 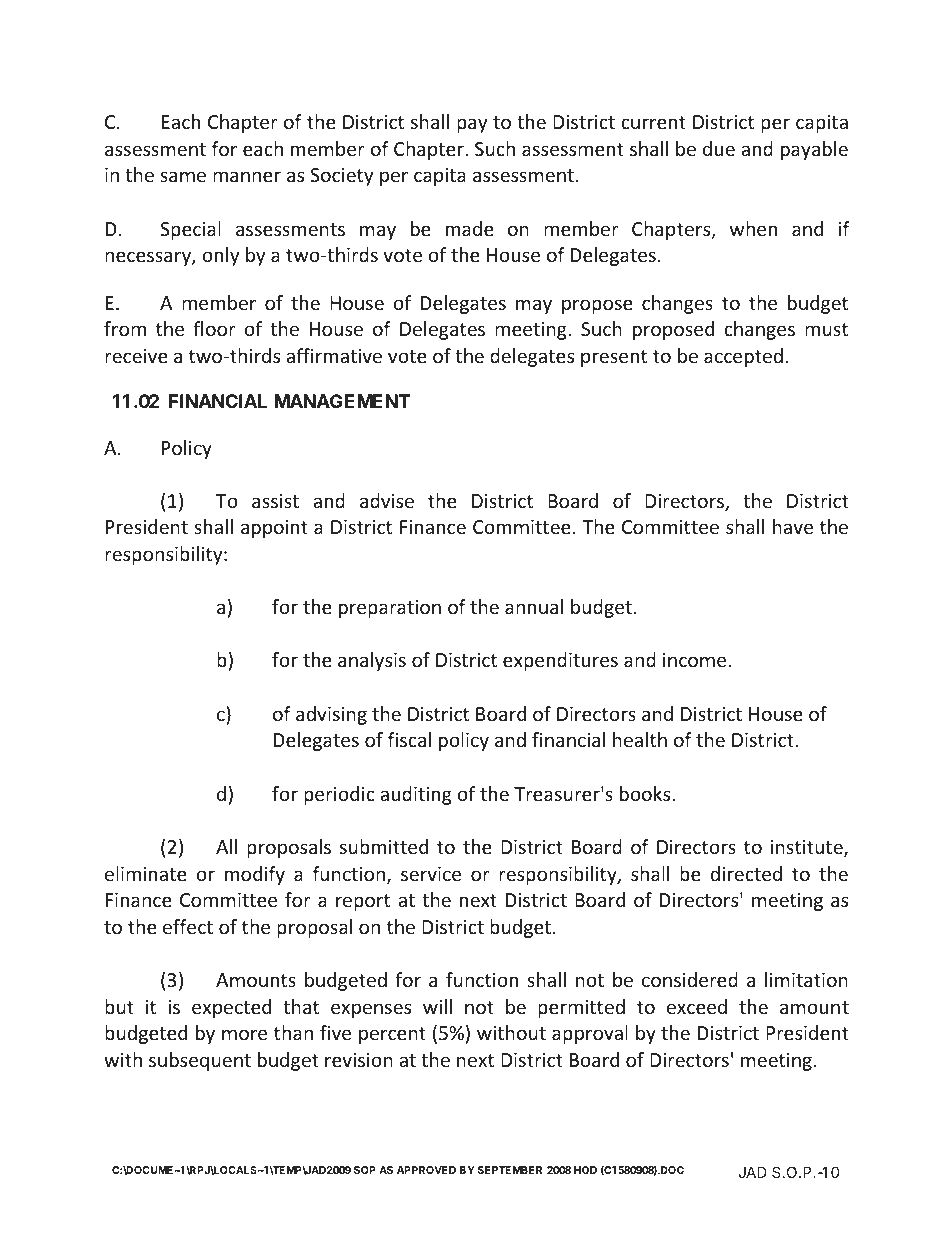 What do you see at coordinates (510, 1170) in the screenshot?
I see `SEPTEMBER` at bounding box center [510, 1170].
